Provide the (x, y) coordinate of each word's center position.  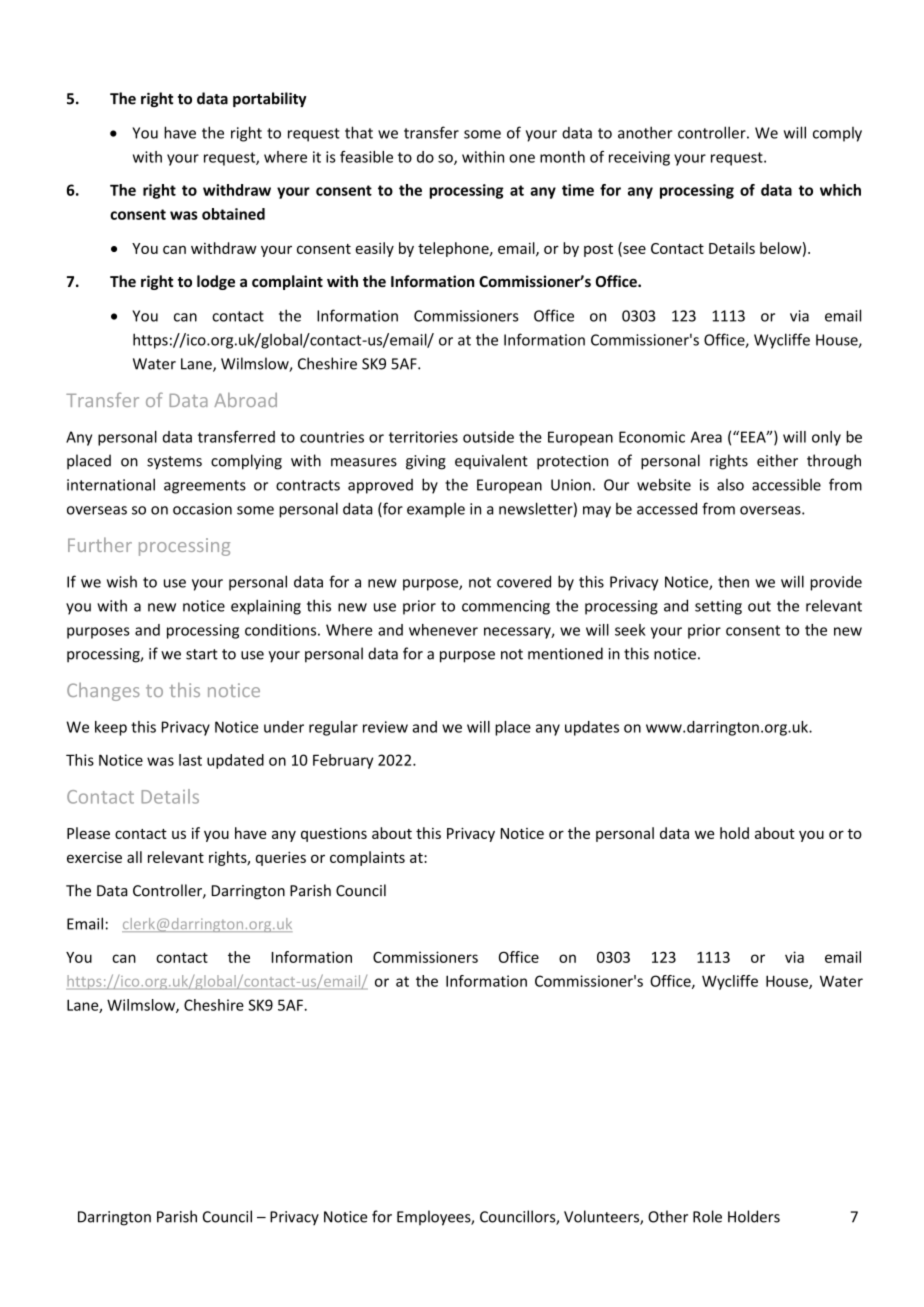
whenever (443, 630)
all (134, 857)
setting (718, 607)
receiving (639, 158)
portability (270, 99)
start (202, 654)
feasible (366, 157)
